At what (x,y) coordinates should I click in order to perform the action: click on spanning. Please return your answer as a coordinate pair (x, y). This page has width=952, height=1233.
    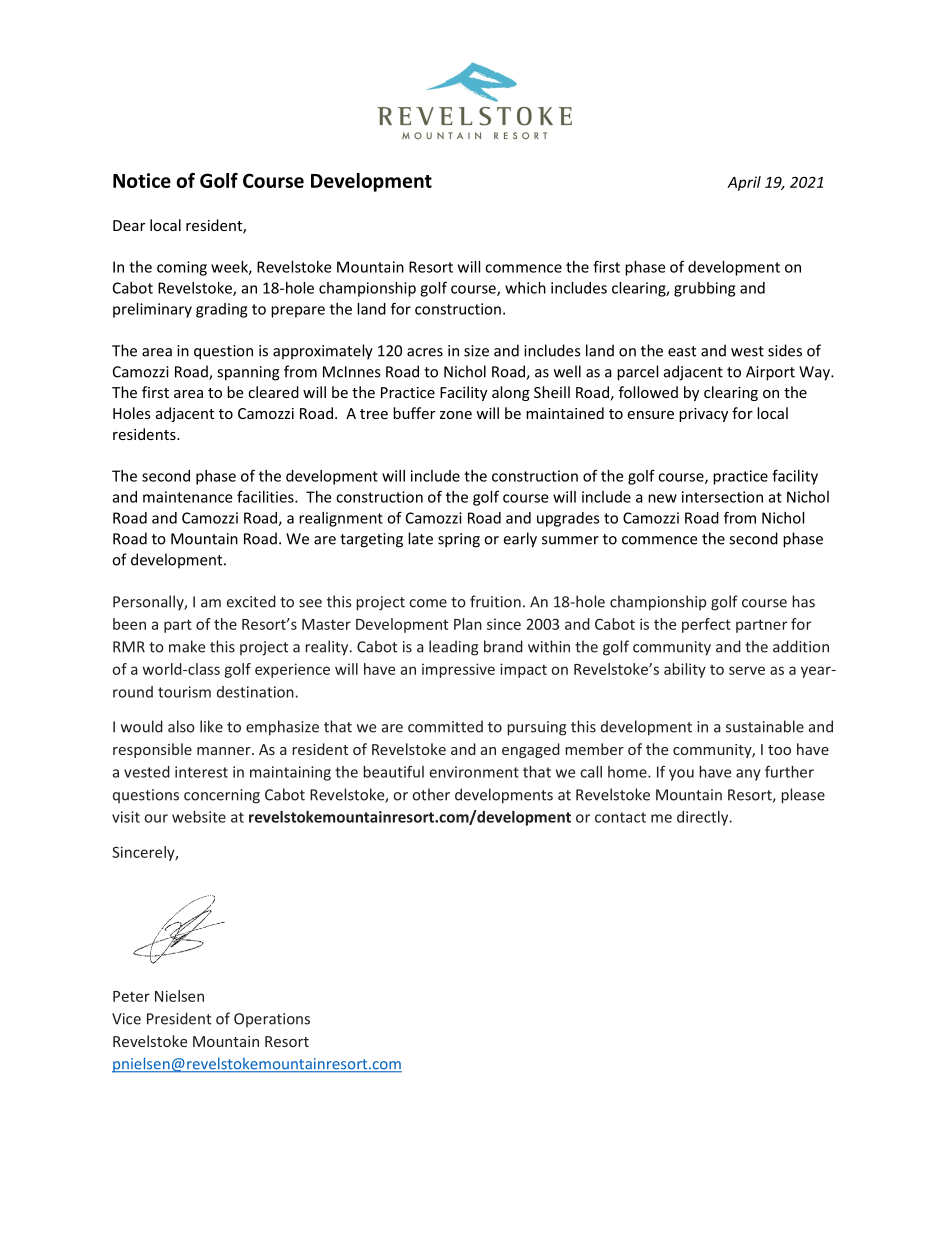
    Looking at the image, I should click on (248, 373).
